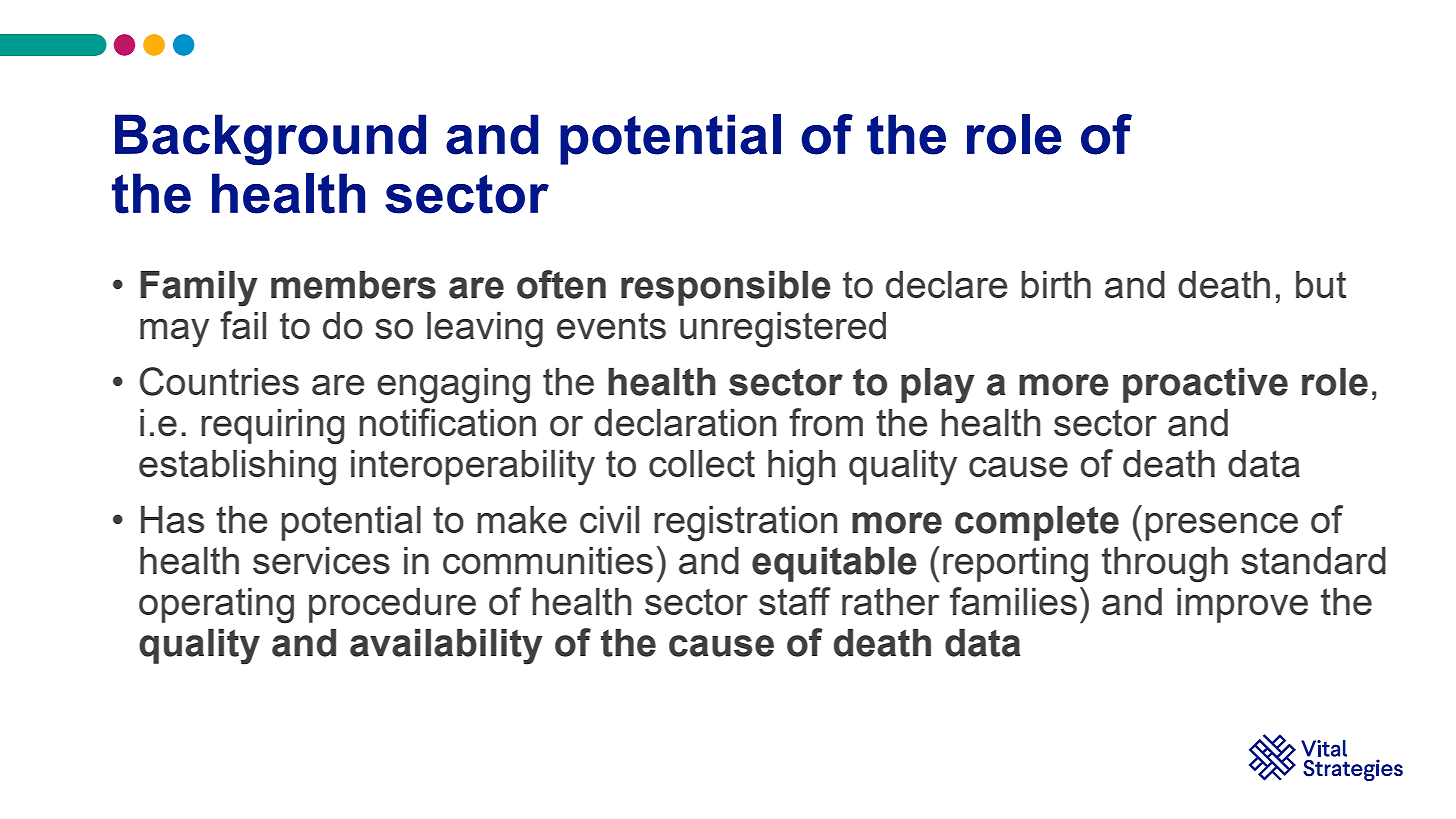 Image resolution: width=1456 pixels, height=819 pixels. What do you see at coordinates (219, 381) in the screenshot?
I see `Countries` at bounding box center [219, 381].
